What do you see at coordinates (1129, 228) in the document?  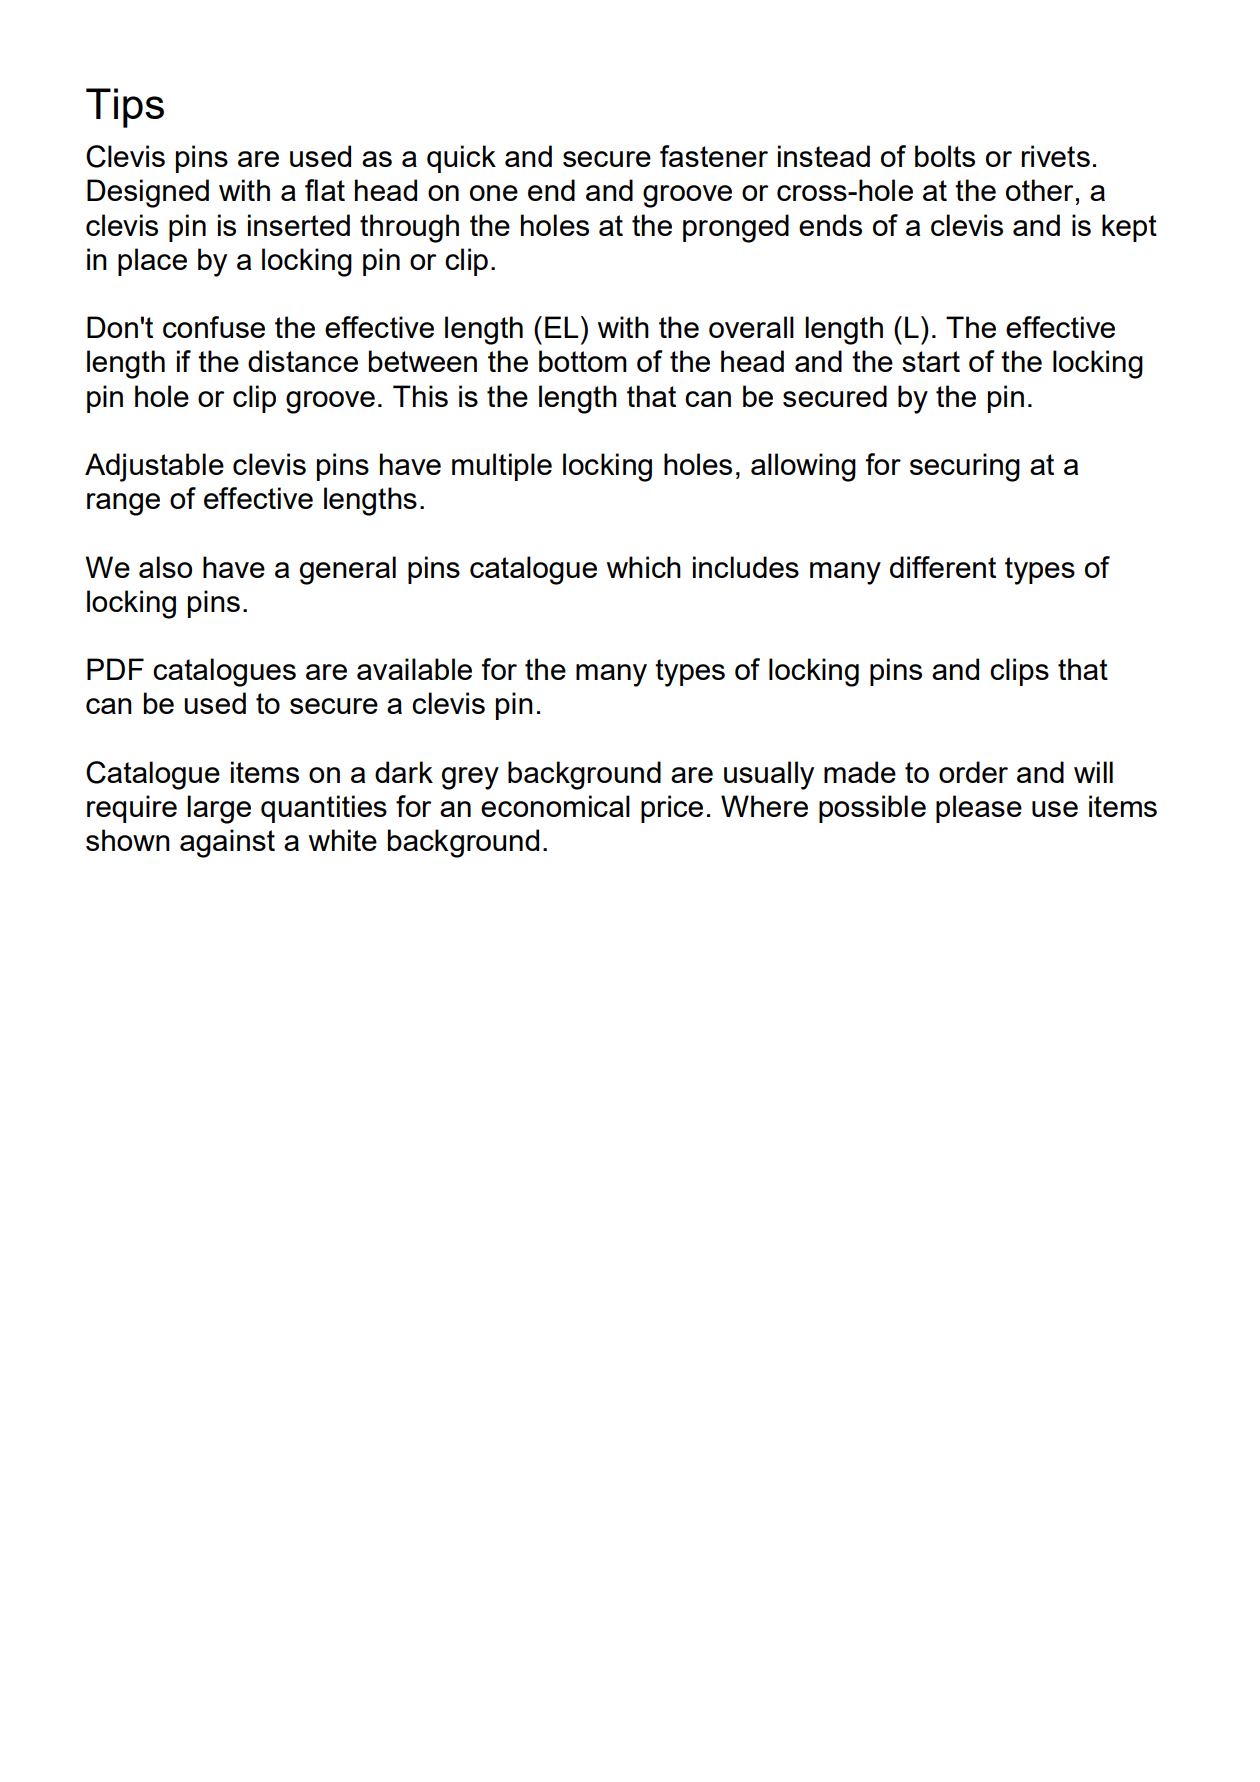 I see `kept` at bounding box center [1129, 228].
